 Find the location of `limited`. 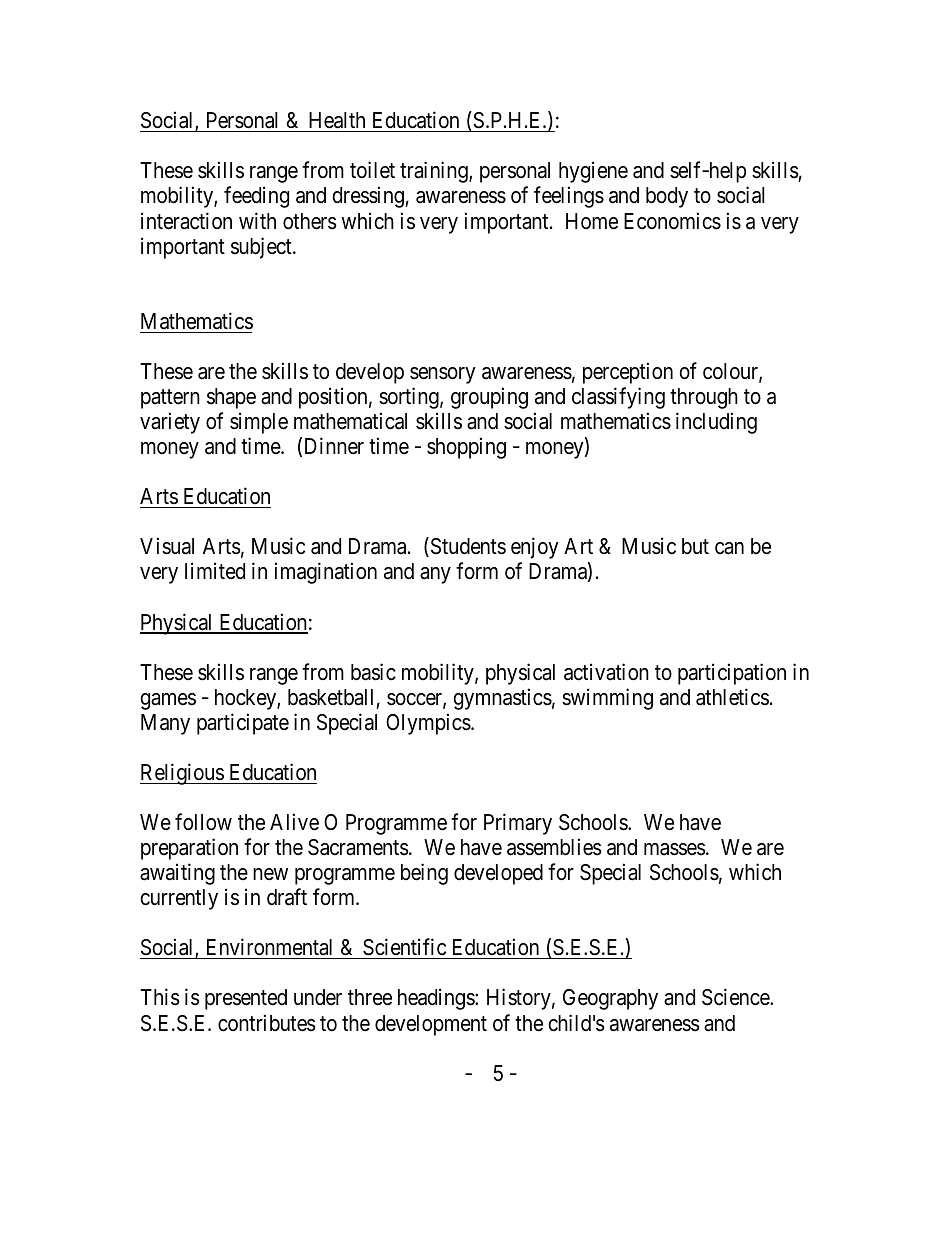

limited is located at coordinates (215, 571).
